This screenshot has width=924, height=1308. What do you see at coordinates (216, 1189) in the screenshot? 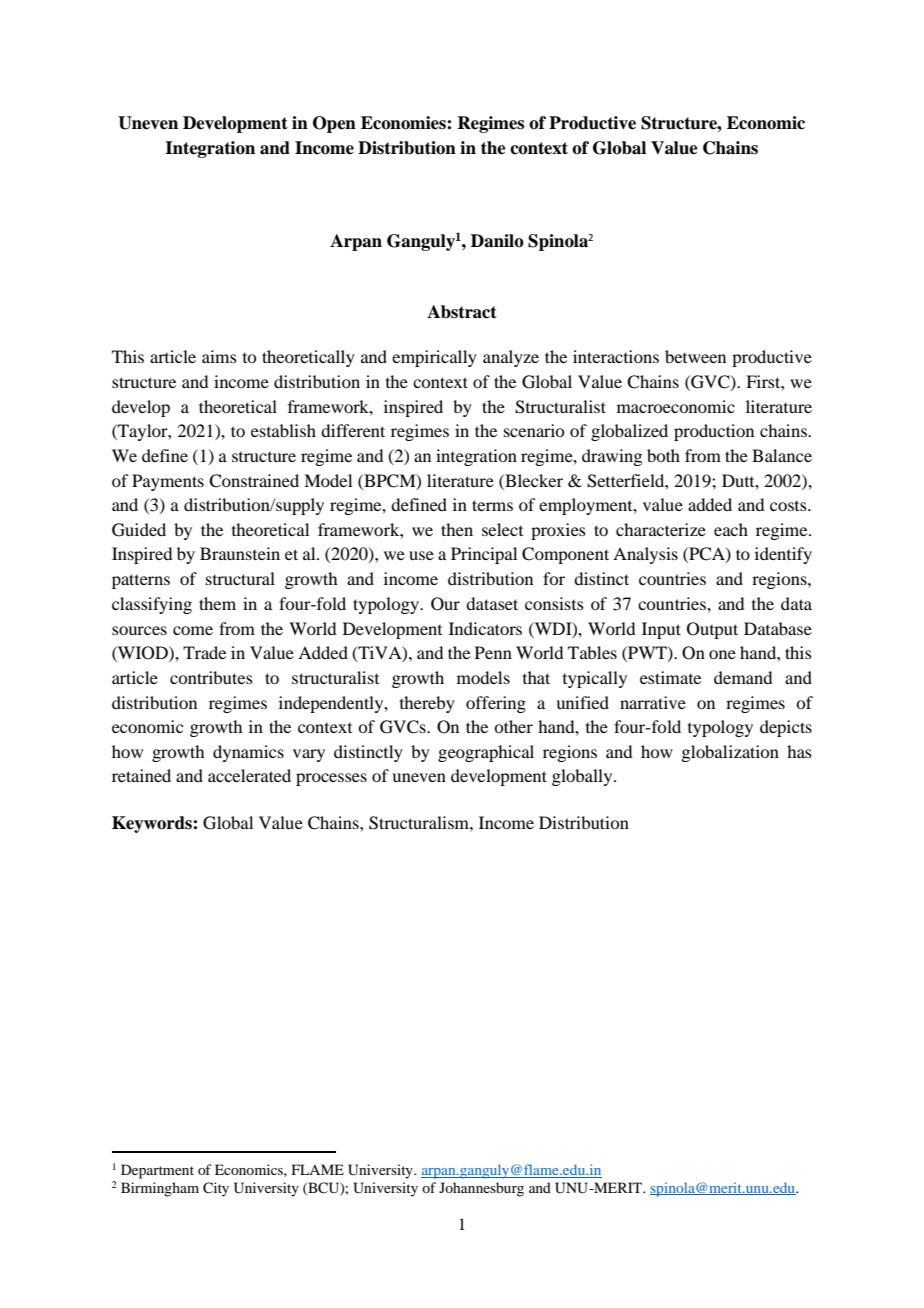
I see `City` at bounding box center [216, 1189].
